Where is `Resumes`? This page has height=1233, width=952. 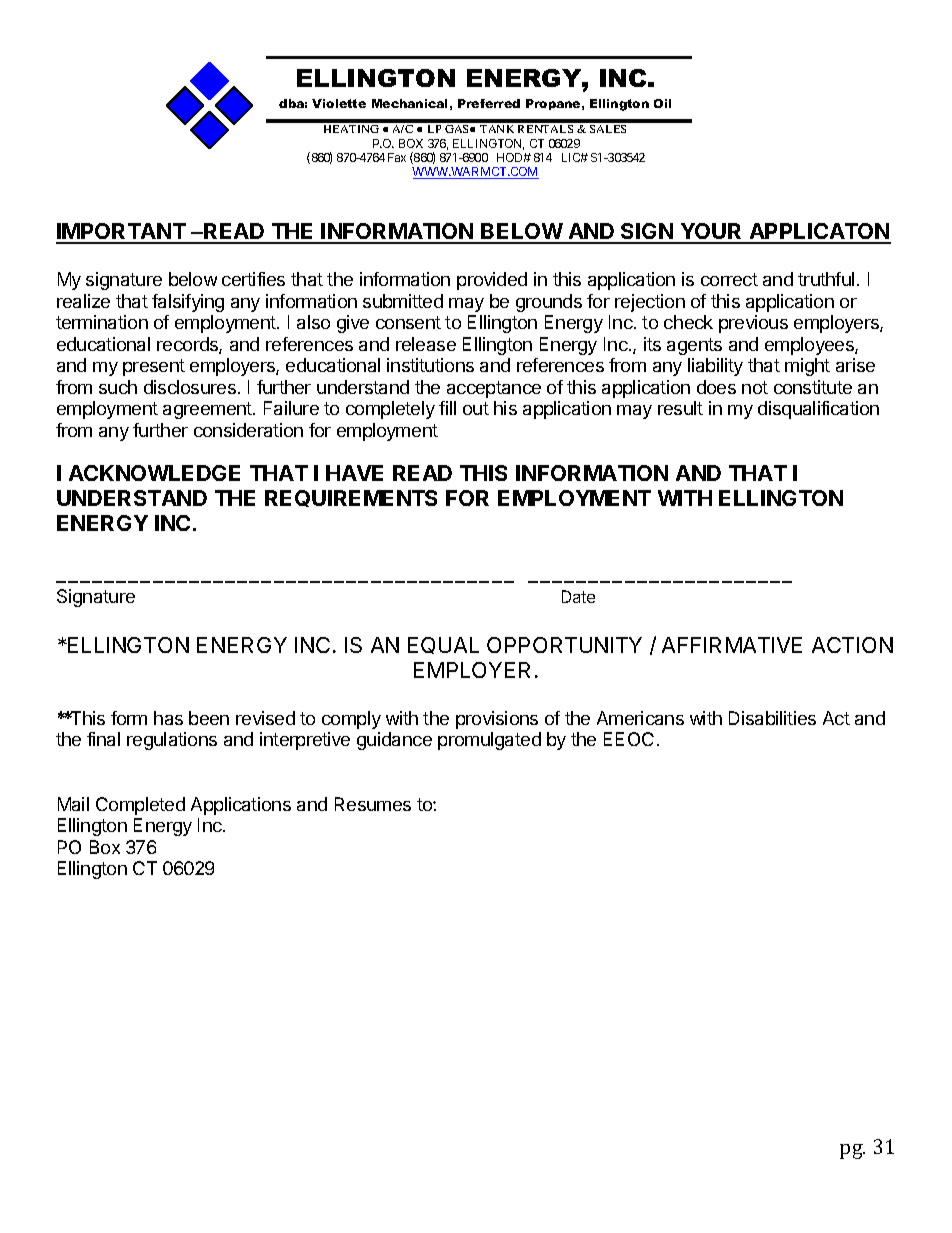 Resumes is located at coordinates (373, 804).
